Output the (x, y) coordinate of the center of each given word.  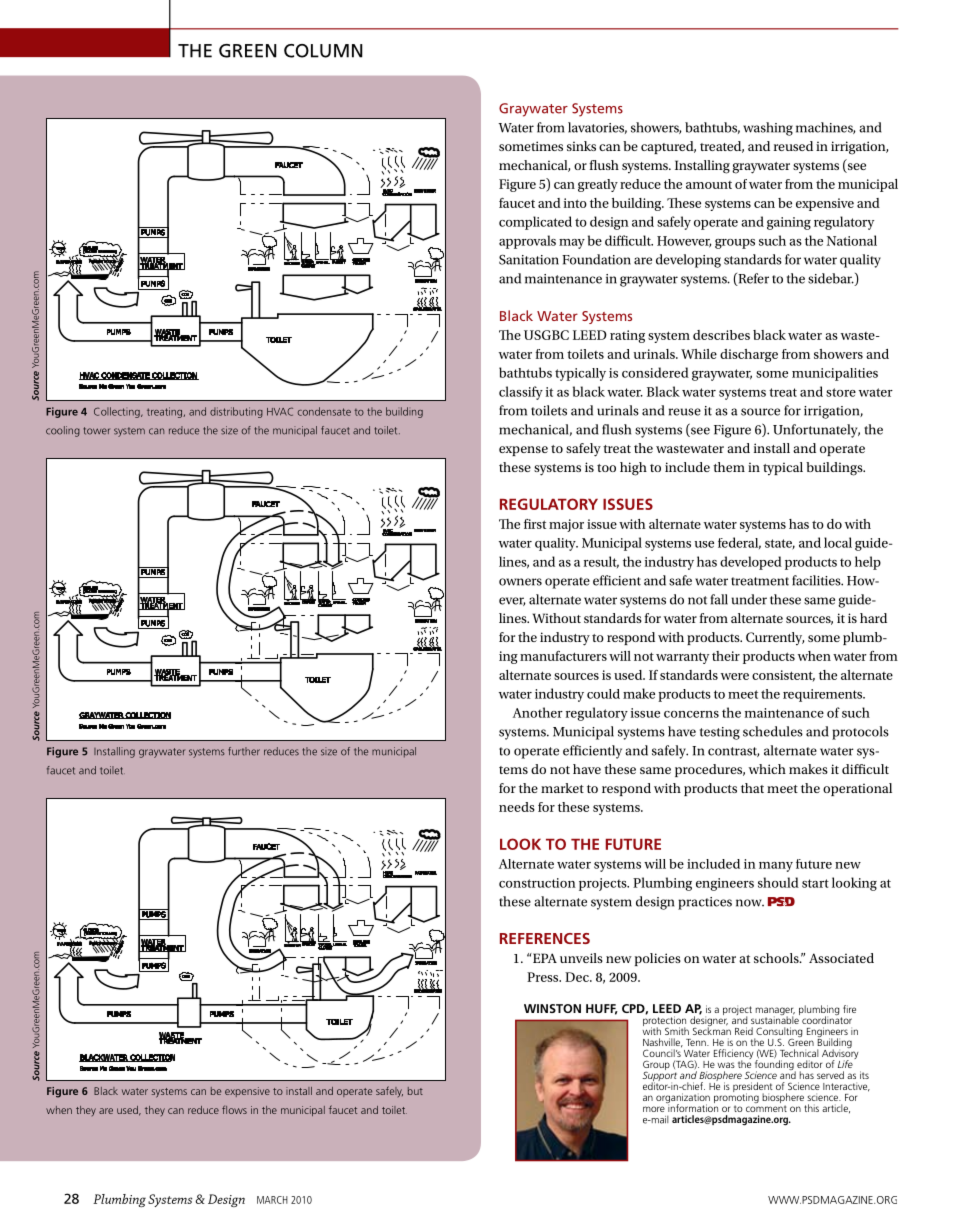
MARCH (272, 1200)
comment (766, 1108)
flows (234, 1109)
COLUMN (323, 51)
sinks (581, 146)
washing (768, 129)
